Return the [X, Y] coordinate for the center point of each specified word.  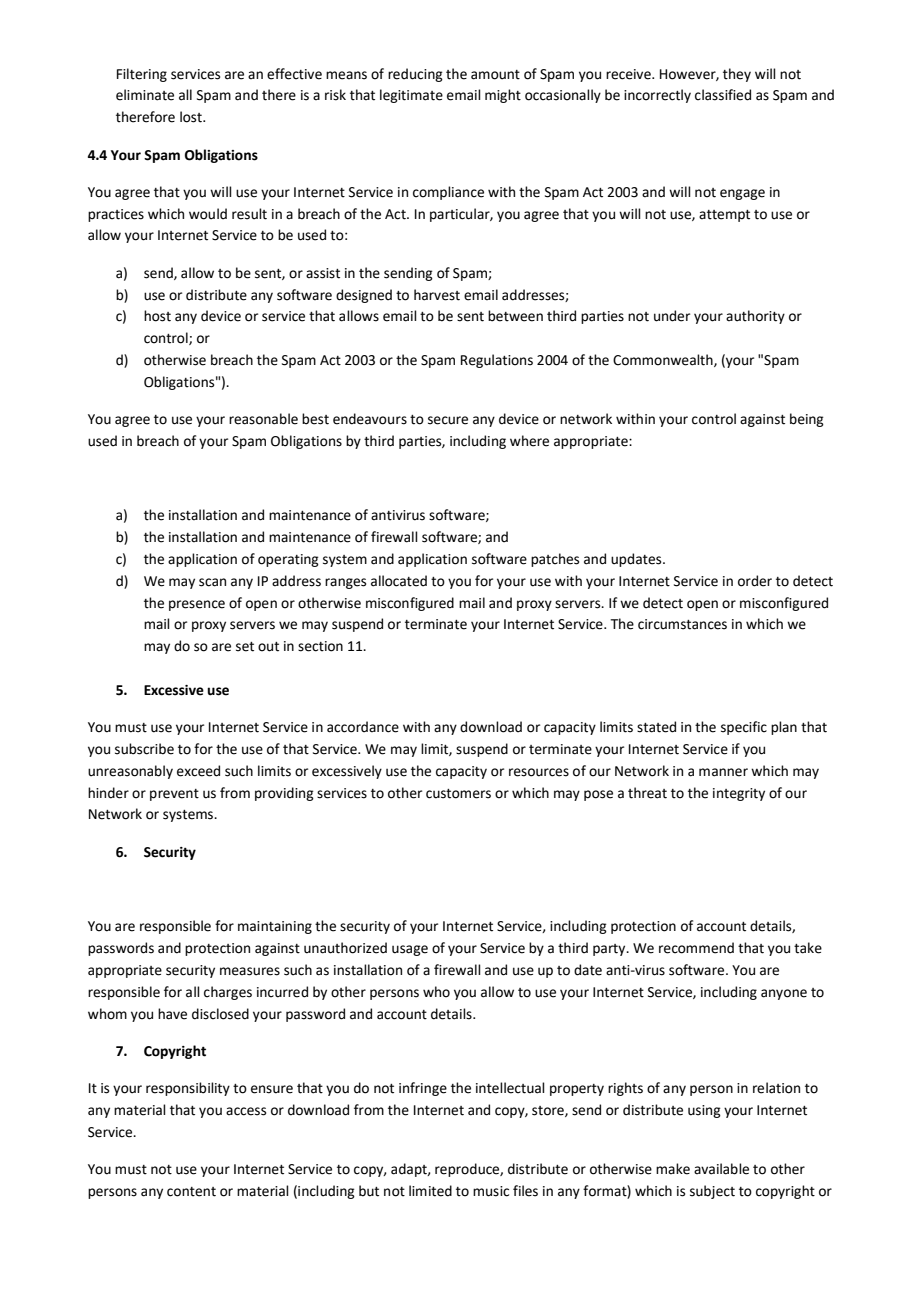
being [807, 420]
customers [458, 794]
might [503, 96]
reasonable [263, 419]
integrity [739, 794]
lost [192, 117]
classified [723, 95]
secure [448, 420]
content [191, 1192]
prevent [174, 795]
